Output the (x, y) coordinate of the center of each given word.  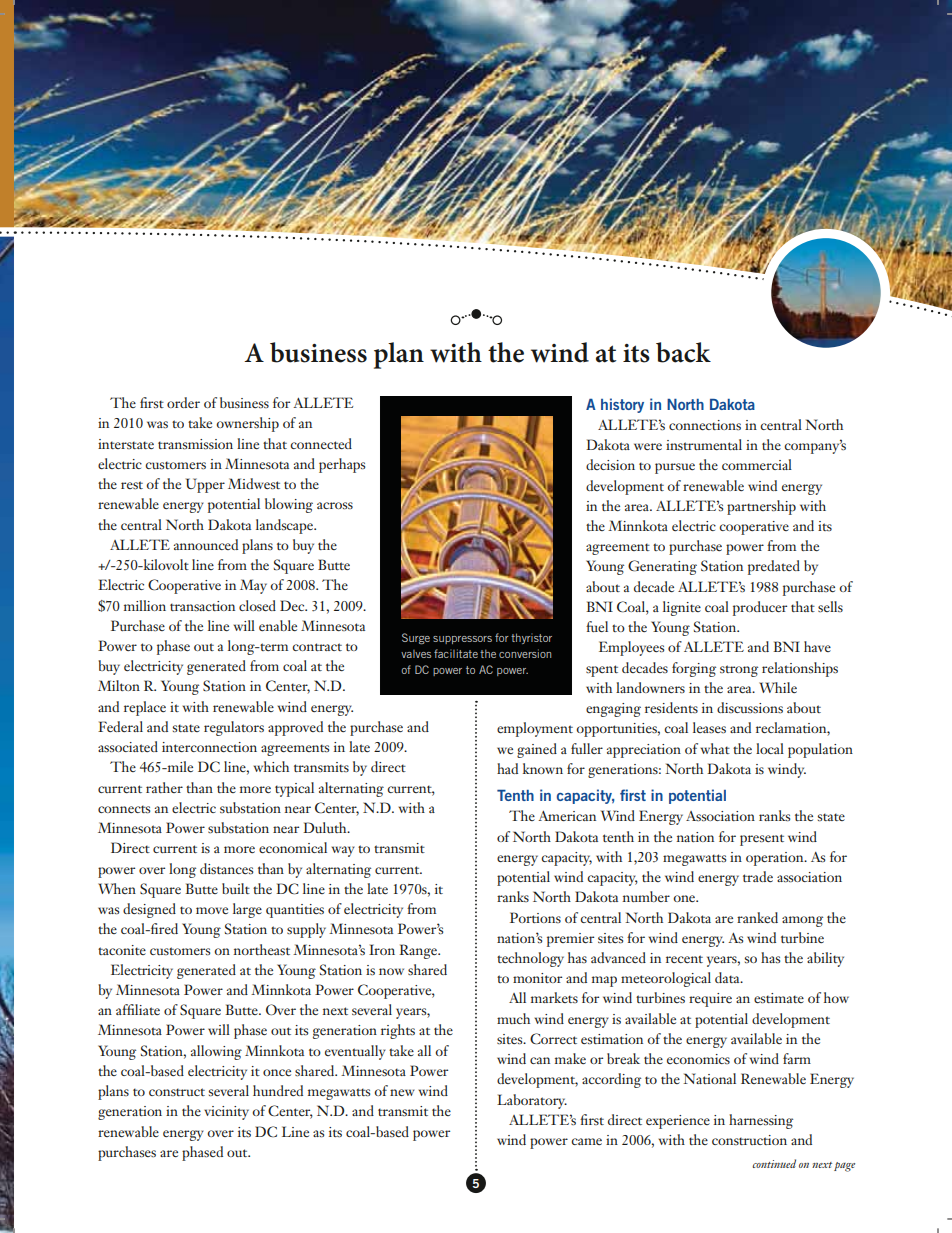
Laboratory (532, 1101)
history (622, 405)
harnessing (761, 1121)
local (770, 748)
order (183, 402)
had (507, 768)
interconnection (209, 747)
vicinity (226, 1113)
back (683, 352)
